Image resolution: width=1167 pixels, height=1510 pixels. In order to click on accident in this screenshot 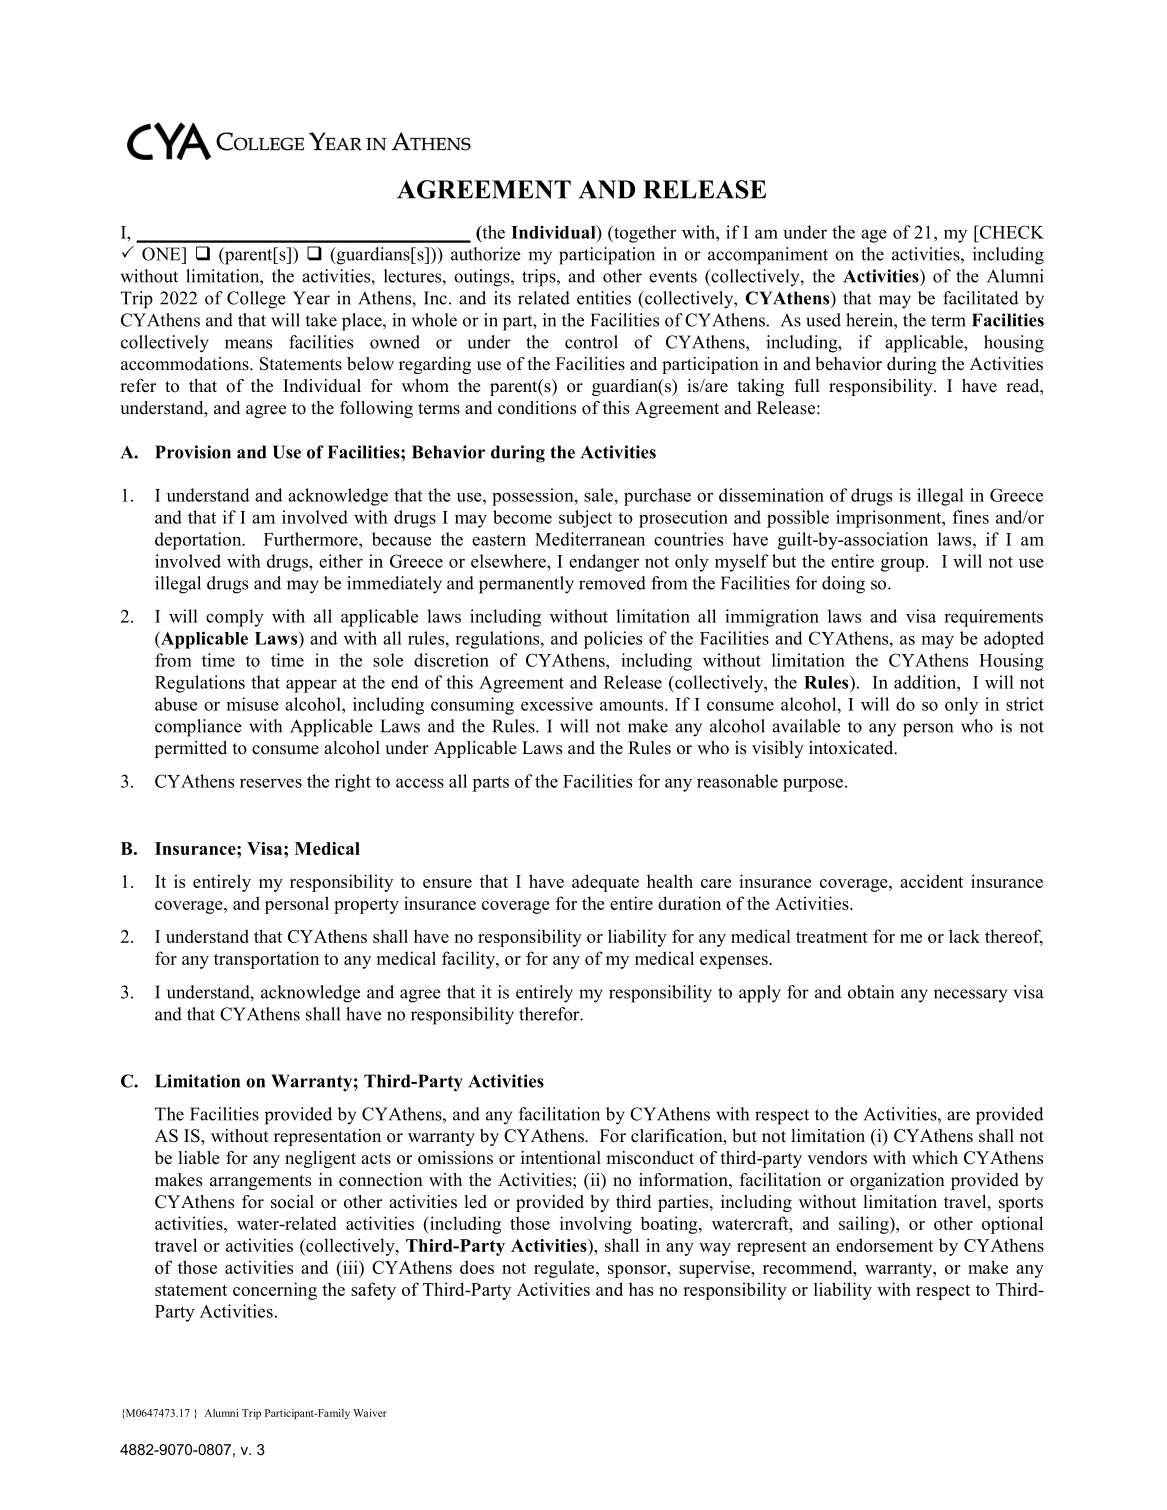, I will do `click(931, 881)`.
